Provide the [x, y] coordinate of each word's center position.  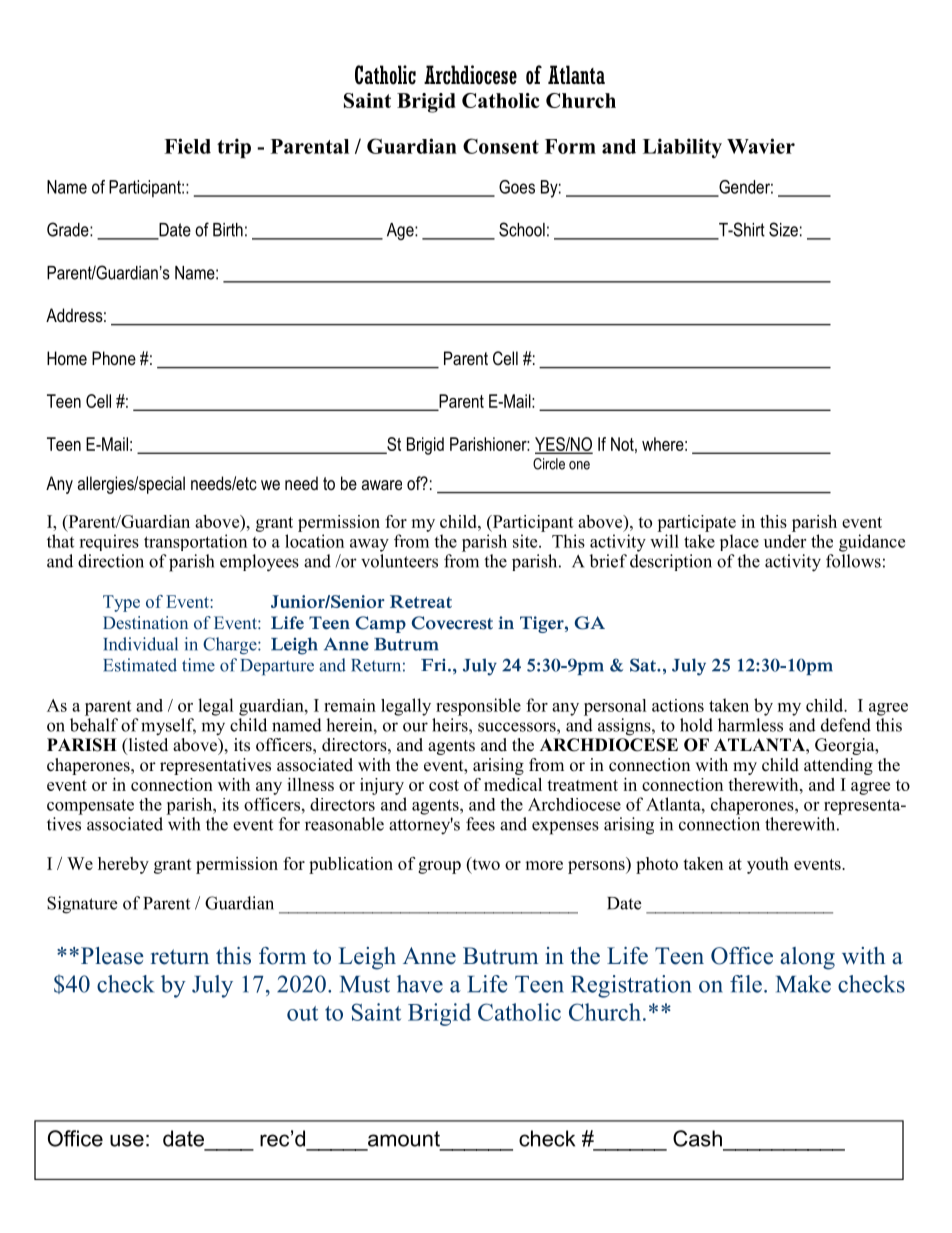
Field [187, 146]
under [785, 541]
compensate [90, 807]
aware [382, 485]
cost [444, 785]
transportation [195, 542]
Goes [517, 187]
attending [838, 766]
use [127, 1140]
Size [783, 229]
